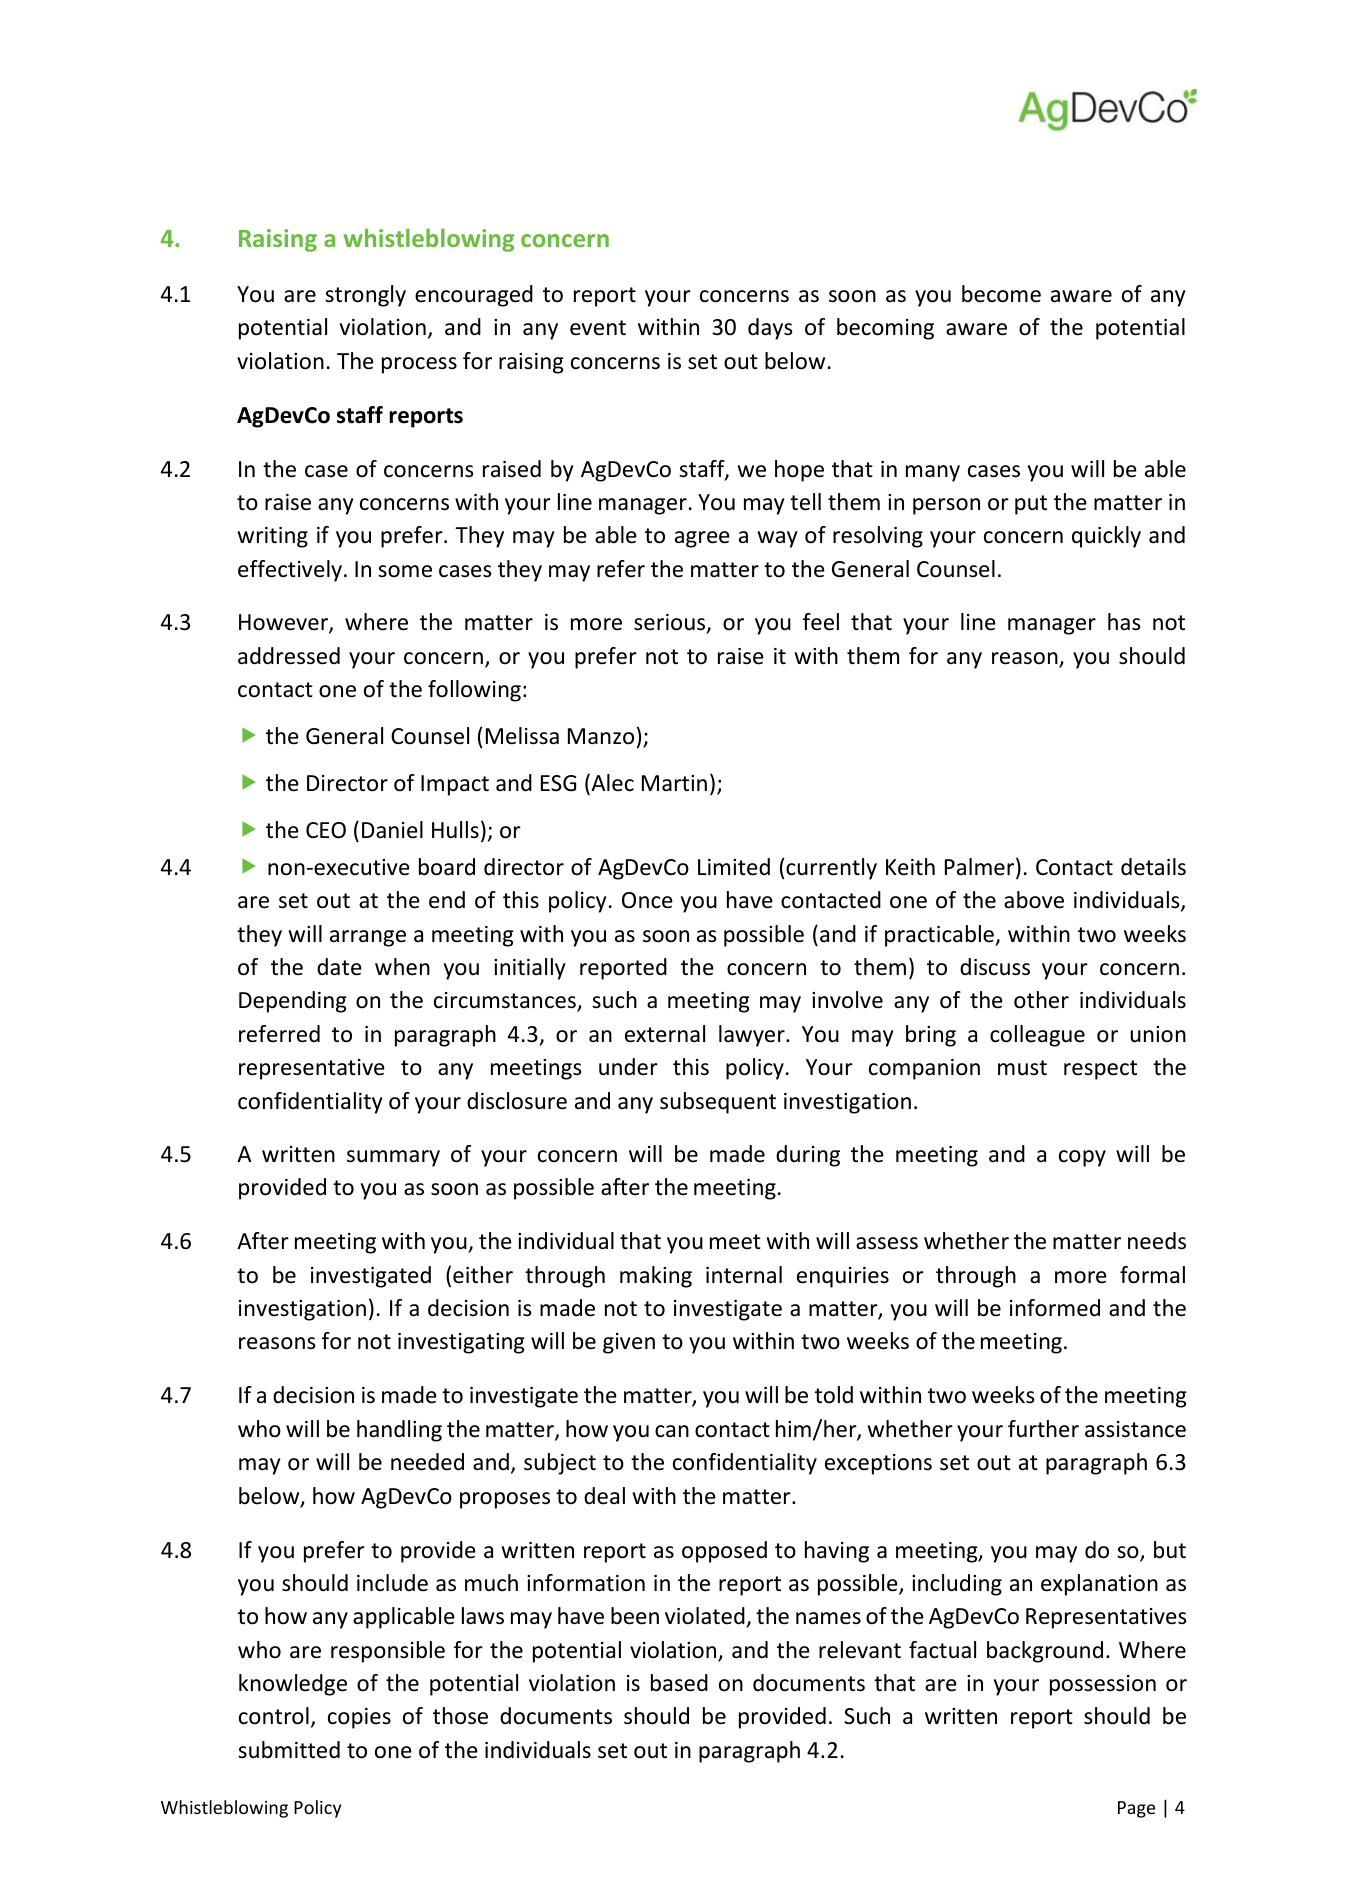  What do you see at coordinates (753, 1036) in the screenshot?
I see `lawyer` at bounding box center [753, 1036].
